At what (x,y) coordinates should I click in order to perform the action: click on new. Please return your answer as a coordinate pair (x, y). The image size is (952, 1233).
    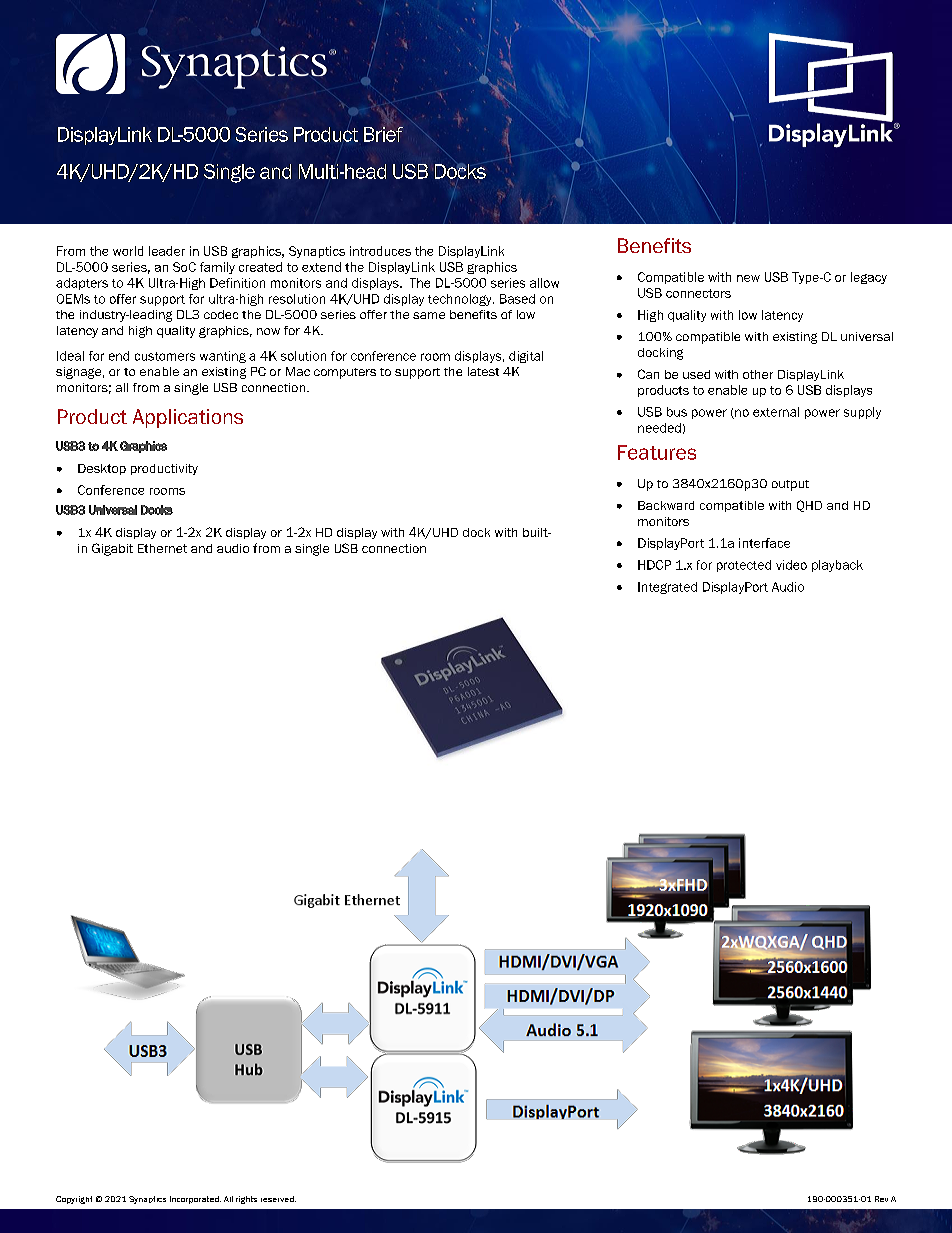
    Looking at the image, I should click on (748, 278).
